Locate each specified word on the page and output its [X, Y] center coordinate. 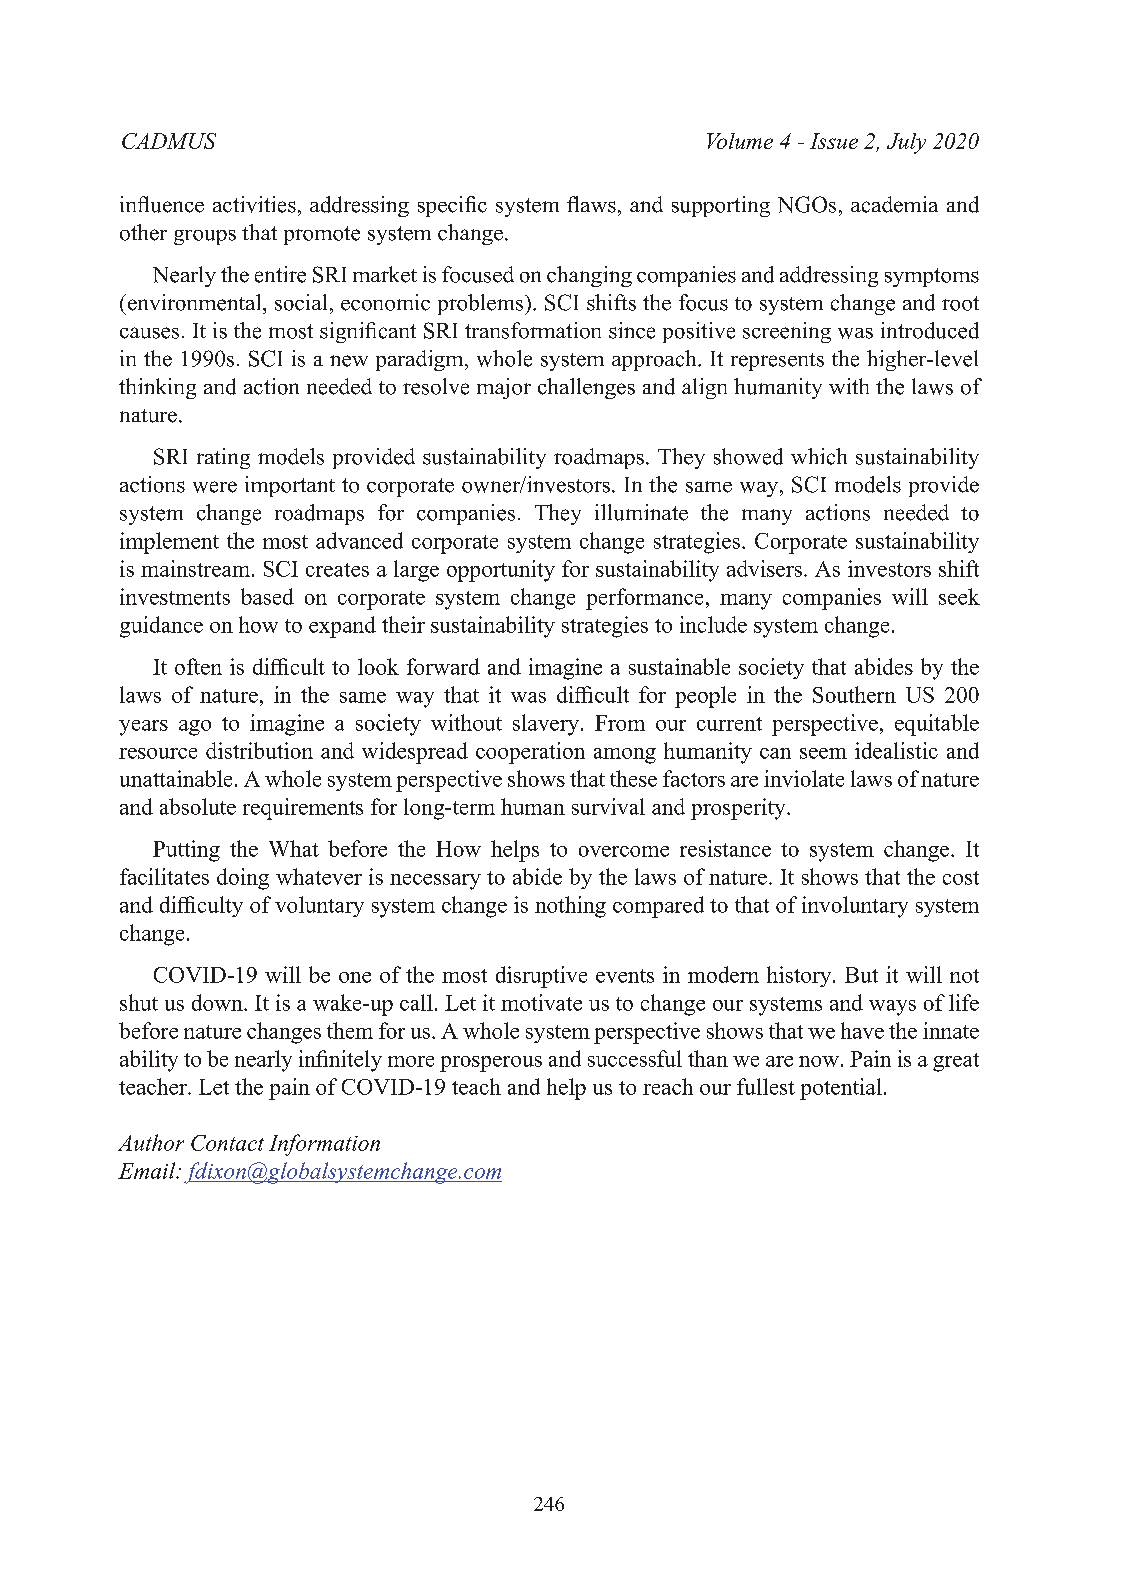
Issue [834, 141]
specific [452, 206]
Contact [227, 1143]
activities [254, 204]
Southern [854, 694]
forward [443, 666]
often [198, 666]
